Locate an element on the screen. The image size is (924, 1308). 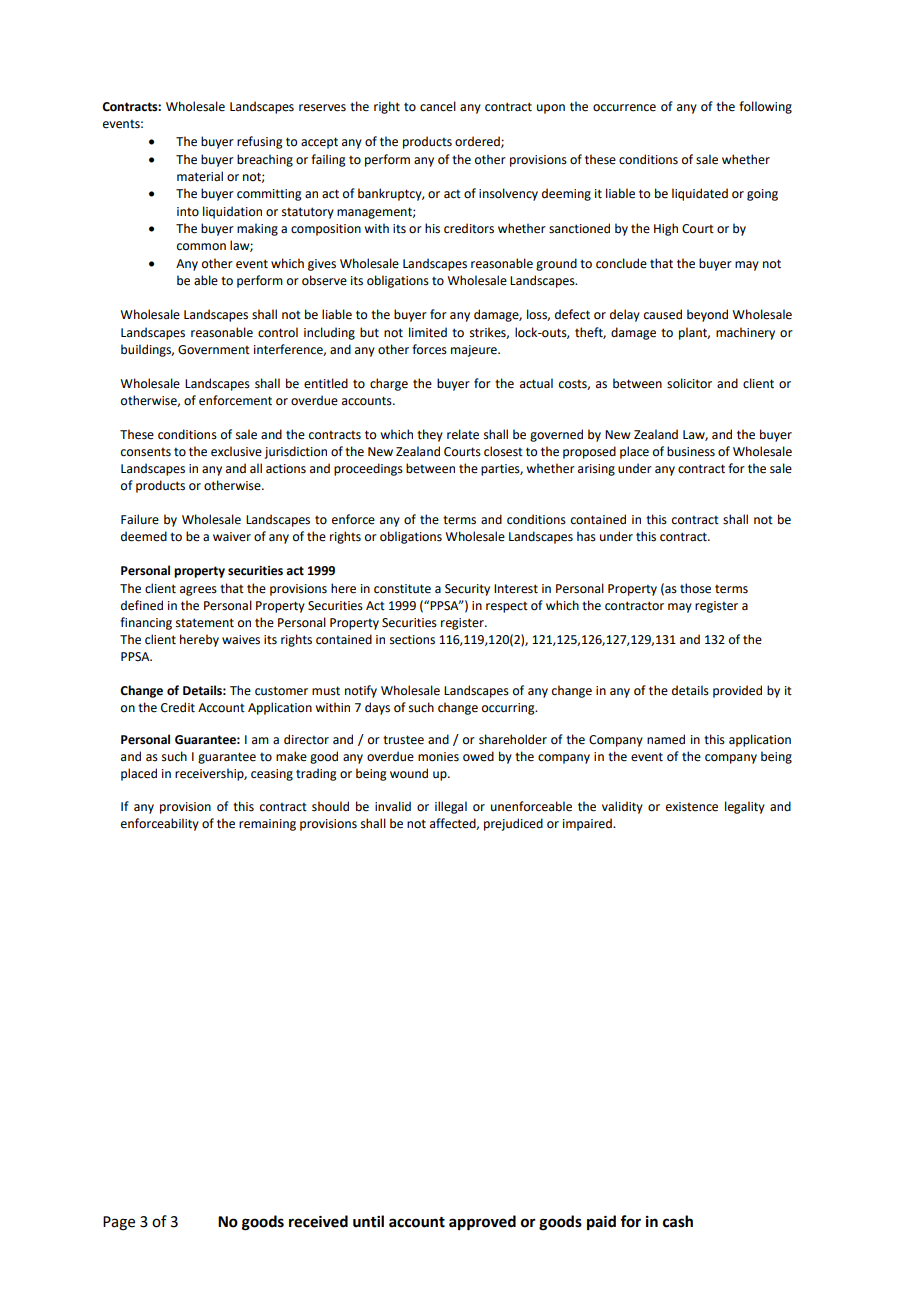
Page is located at coordinates (119, 1223).
